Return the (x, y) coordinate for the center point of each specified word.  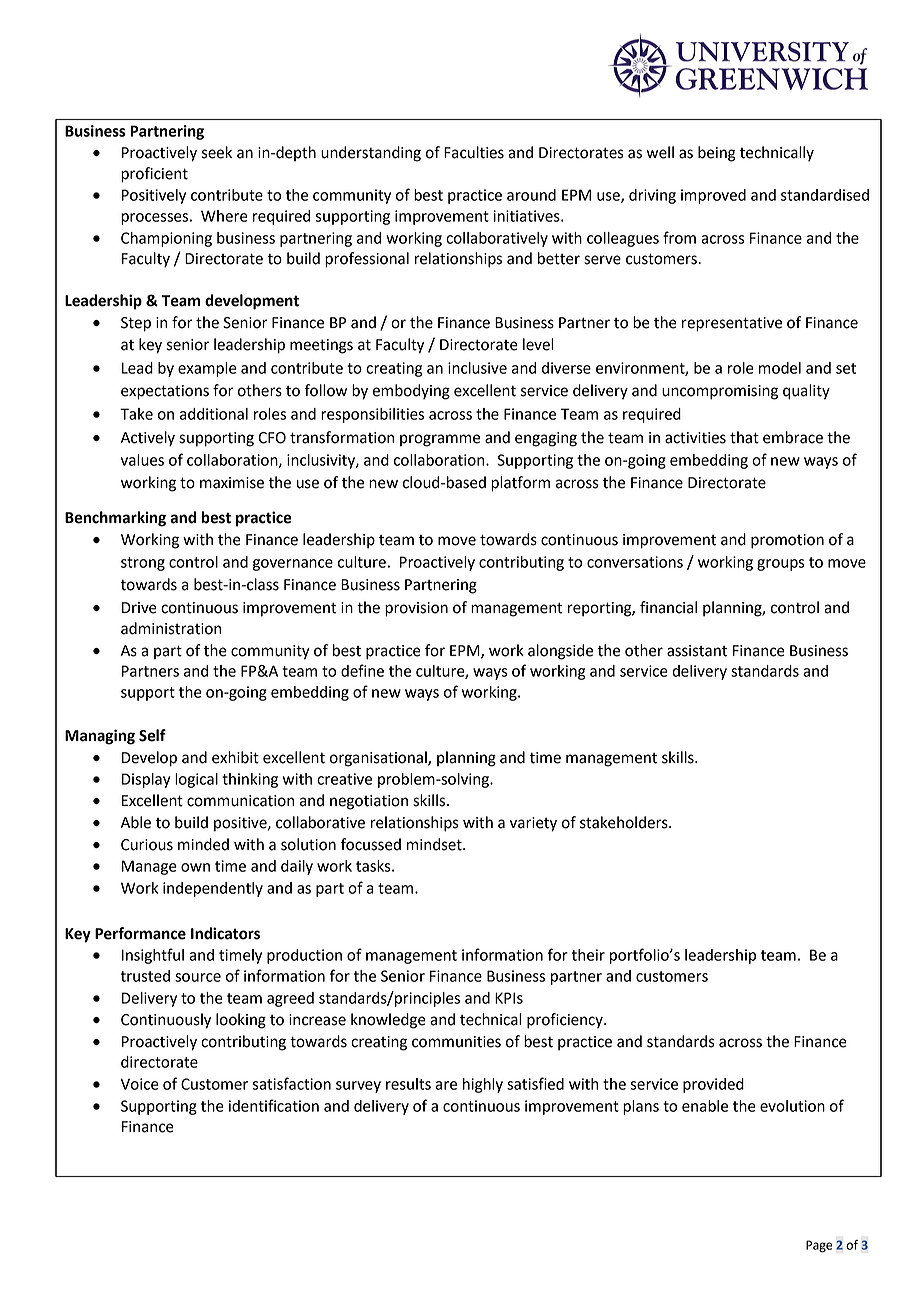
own (195, 867)
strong (143, 564)
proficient (154, 175)
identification (274, 1105)
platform (520, 484)
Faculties (474, 152)
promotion (787, 541)
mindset (435, 844)
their (588, 955)
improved (713, 196)
